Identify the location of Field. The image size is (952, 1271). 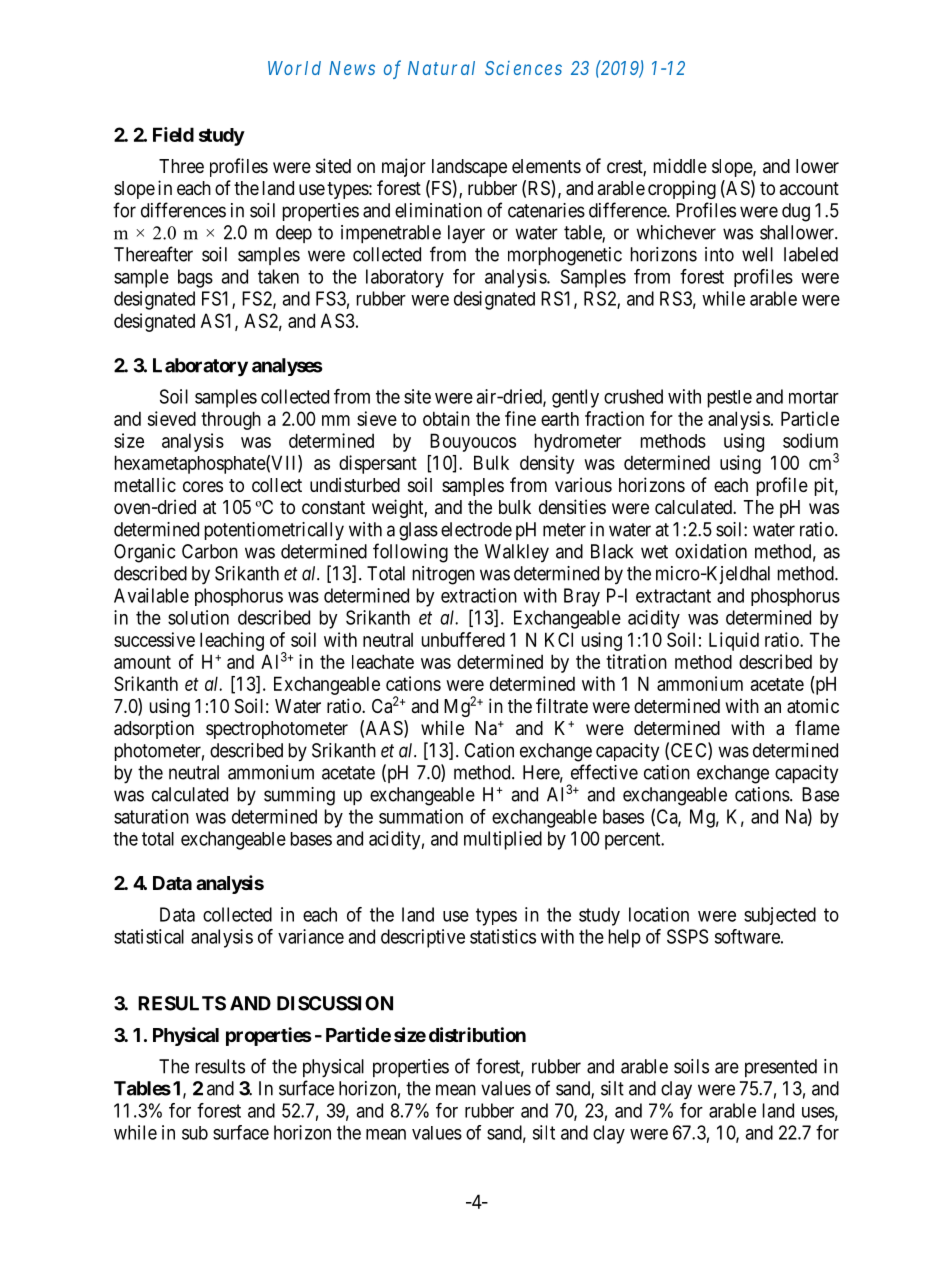
(173, 134).
